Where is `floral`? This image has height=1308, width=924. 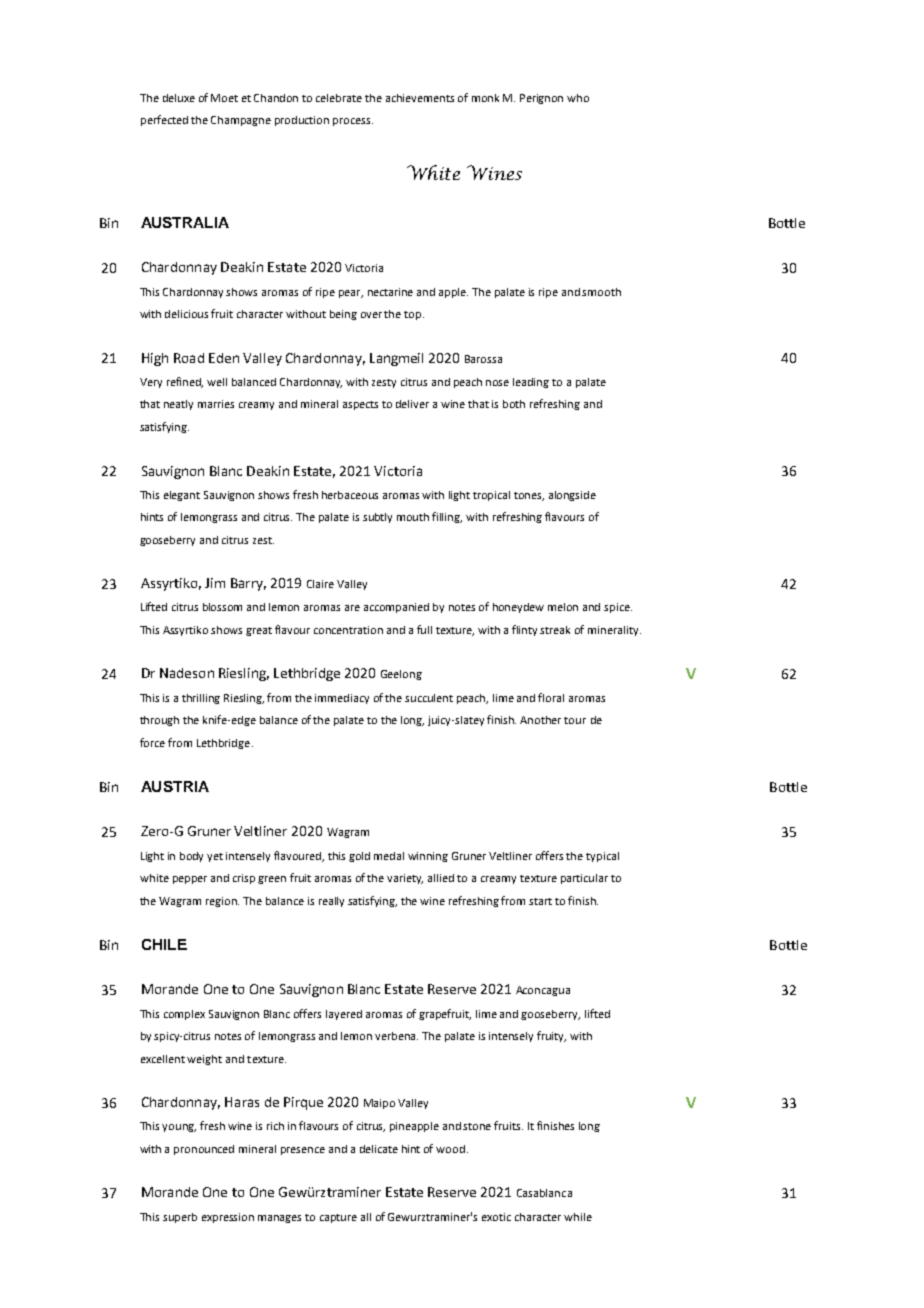 floral is located at coordinates (551, 697).
